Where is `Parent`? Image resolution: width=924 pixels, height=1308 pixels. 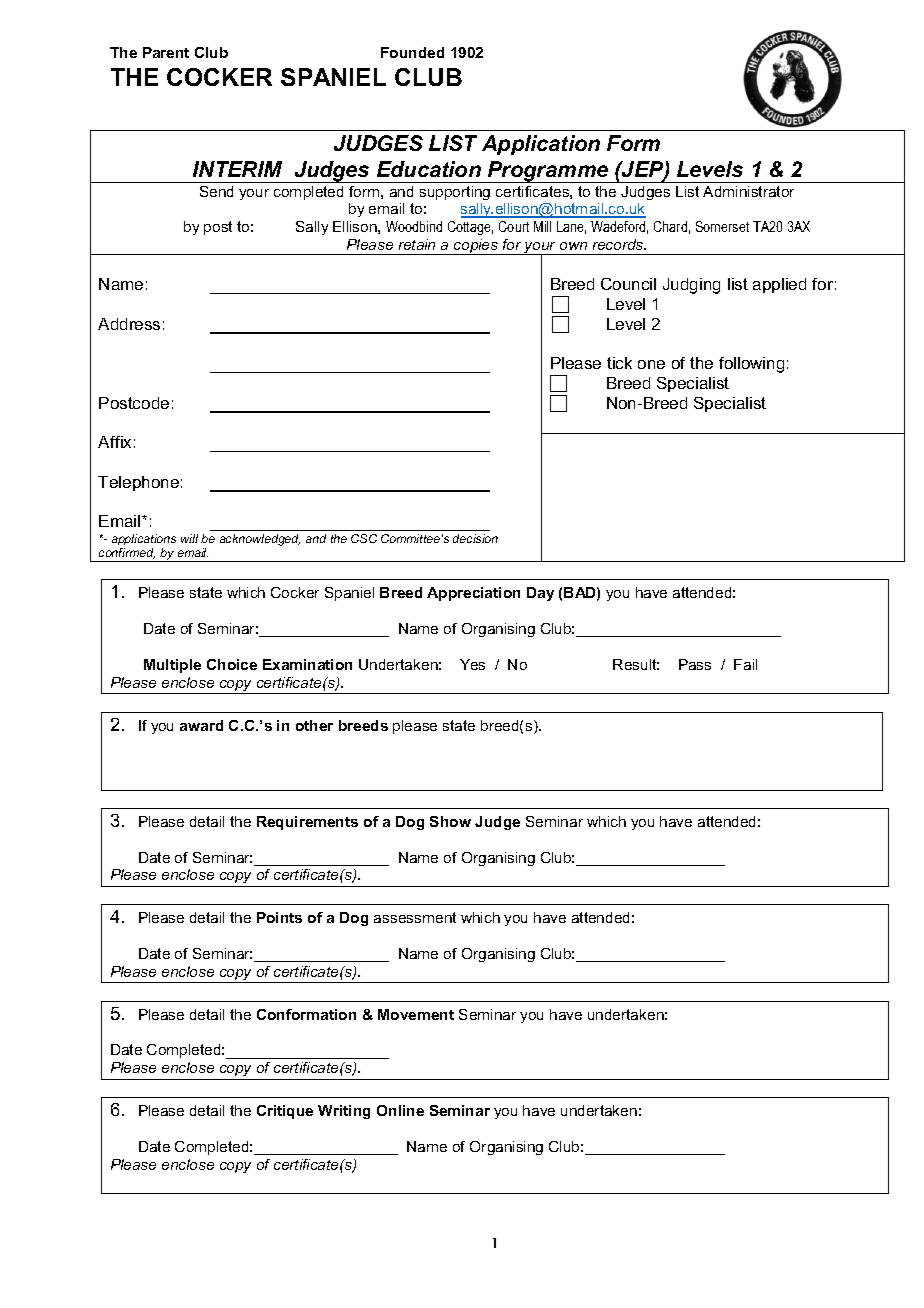 Parent is located at coordinates (166, 52).
